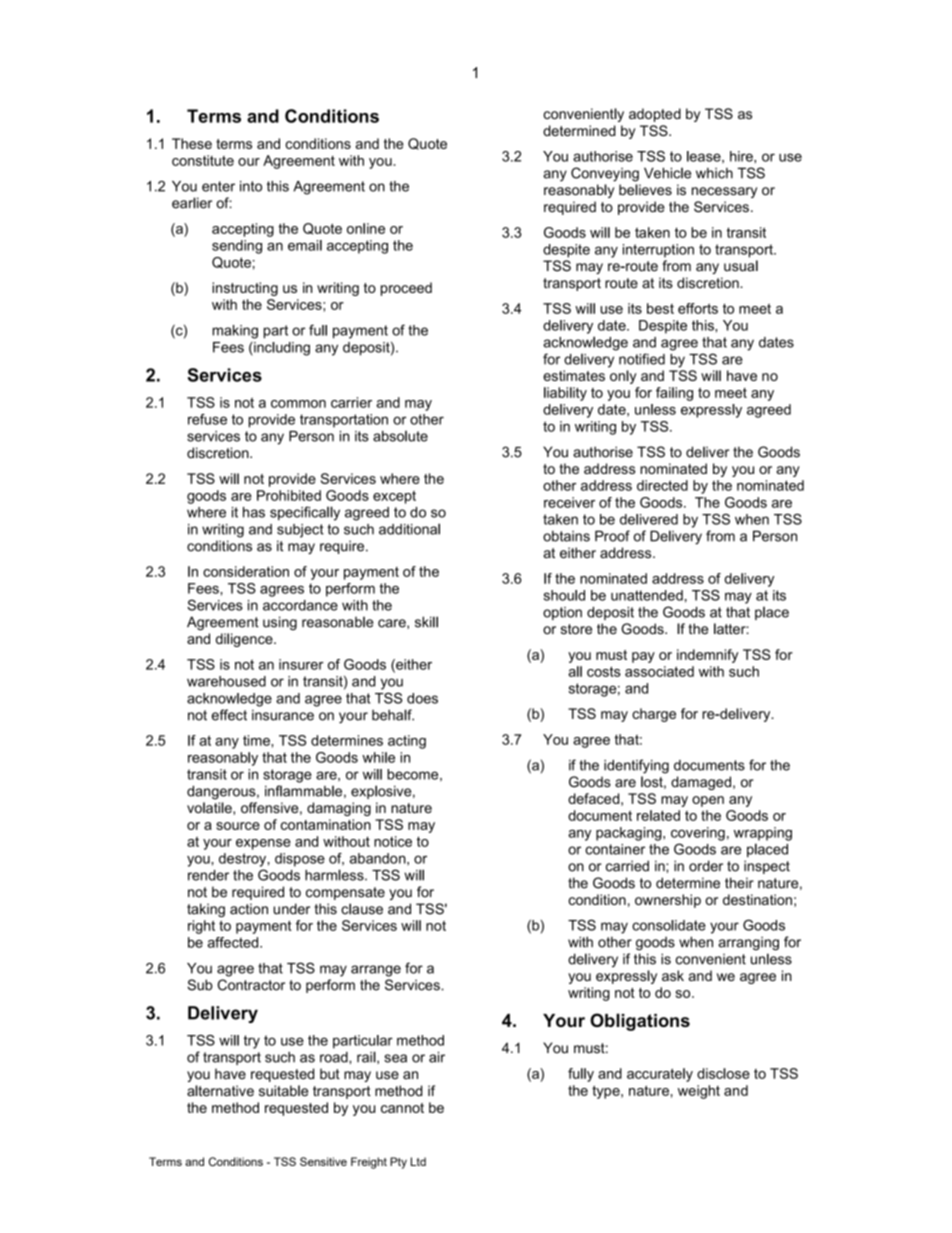 The height and width of the screenshot is (1233, 952). Describe the element at coordinates (674, 394) in the screenshot. I see `failing` at that location.
